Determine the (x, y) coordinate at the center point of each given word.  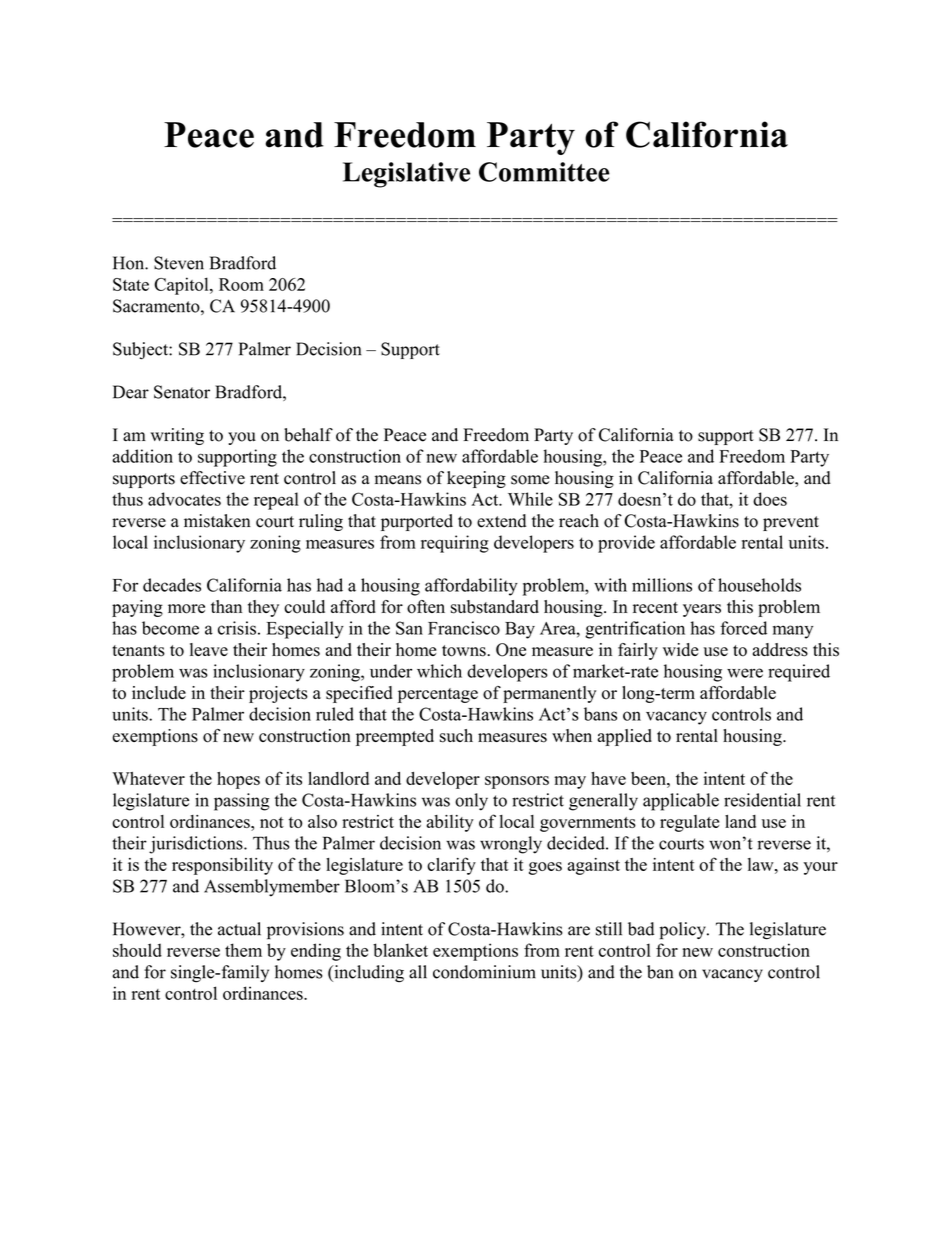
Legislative (406, 175)
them (243, 950)
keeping (476, 479)
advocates (184, 499)
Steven (179, 263)
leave (209, 649)
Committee (544, 172)
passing (241, 802)
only (471, 802)
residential (762, 800)
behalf (308, 435)
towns (465, 651)
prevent (791, 523)
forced (743, 628)
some (530, 480)
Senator (182, 392)
